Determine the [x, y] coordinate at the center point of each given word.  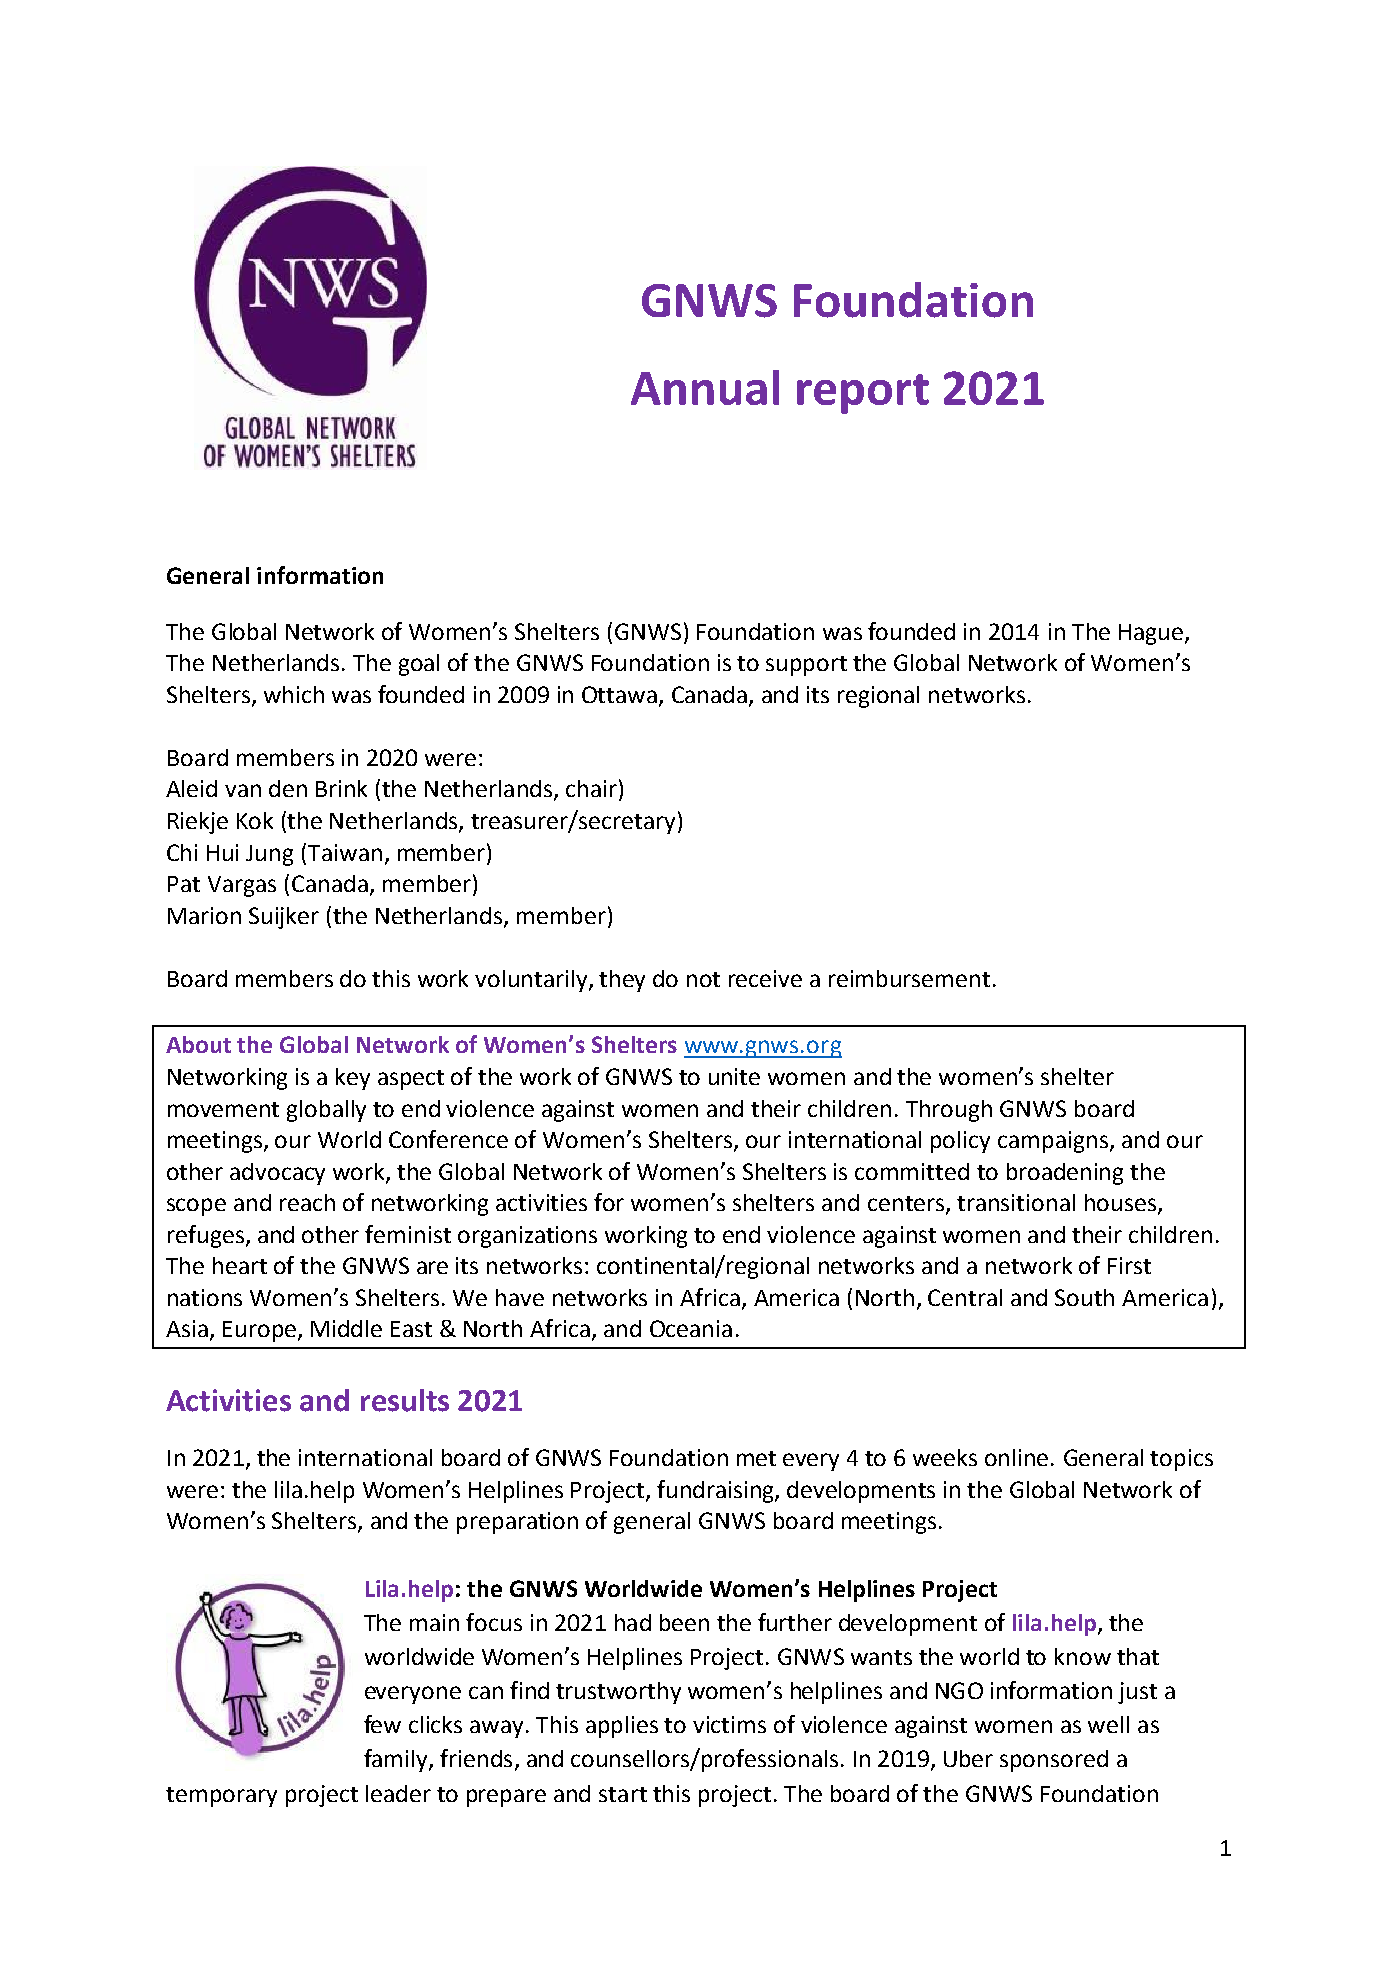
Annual [705, 387]
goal [419, 665]
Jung [269, 855]
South [1084, 1297]
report [863, 394]
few [382, 1724]
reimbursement [909, 978]
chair [591, 788]
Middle [346, 1328]
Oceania [691, 1328]
